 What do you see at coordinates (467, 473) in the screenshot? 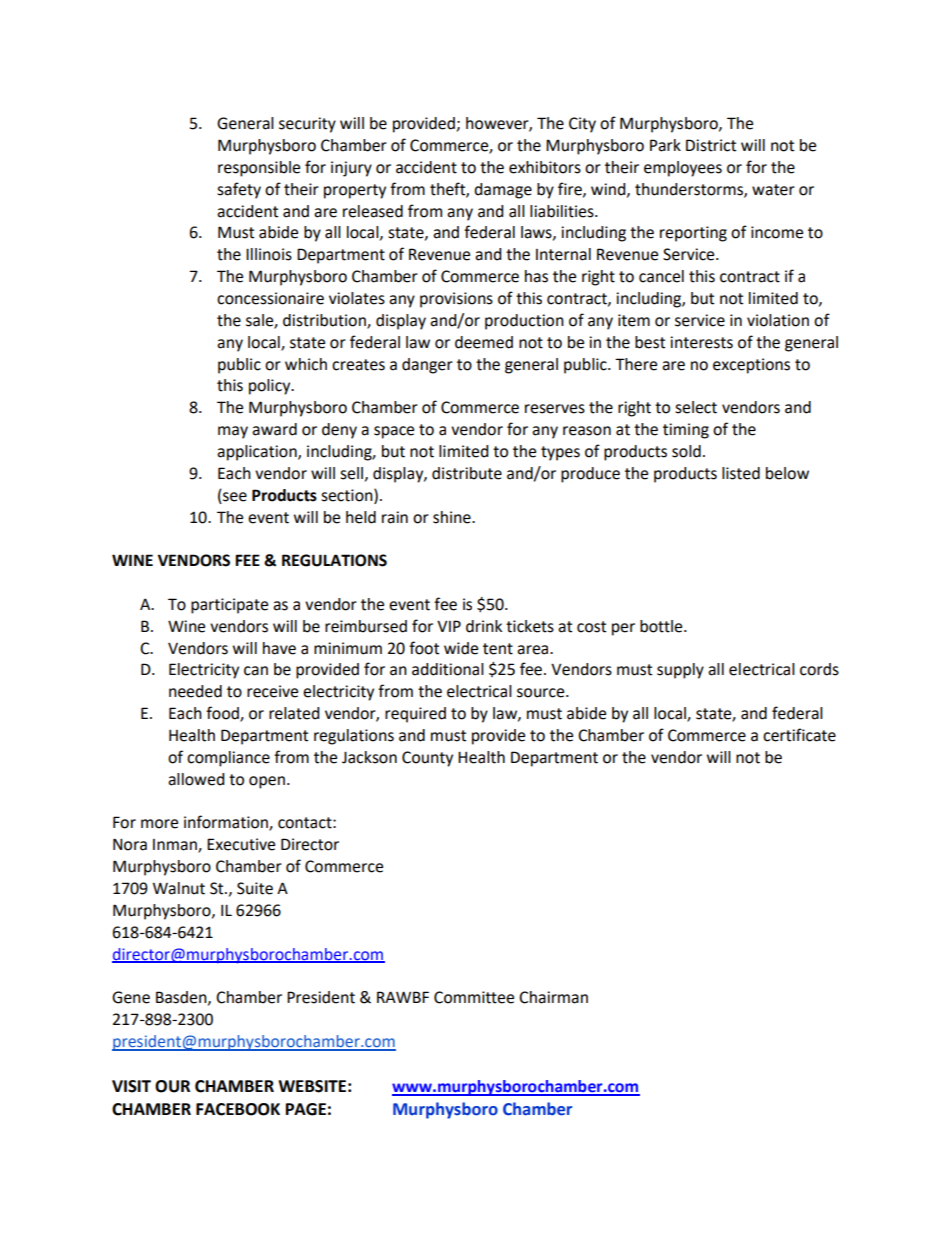
I see `distribute` at bounding box center [467, 473].
